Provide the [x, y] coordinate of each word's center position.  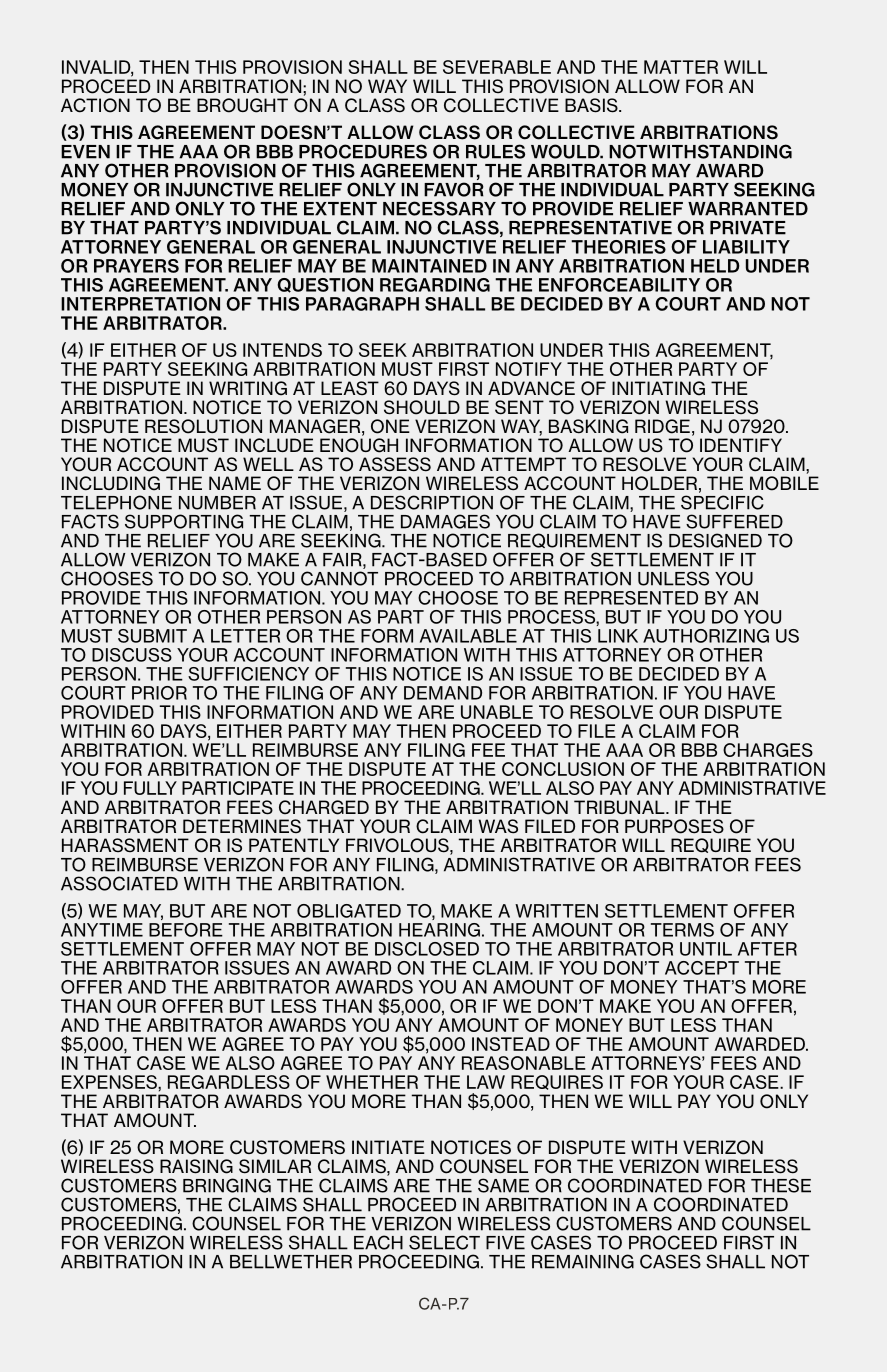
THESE [781, 1185]
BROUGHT [242, 105]
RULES [495, 151]
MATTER [681, 67]
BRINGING [227, 1185]
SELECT [444, 1242]
